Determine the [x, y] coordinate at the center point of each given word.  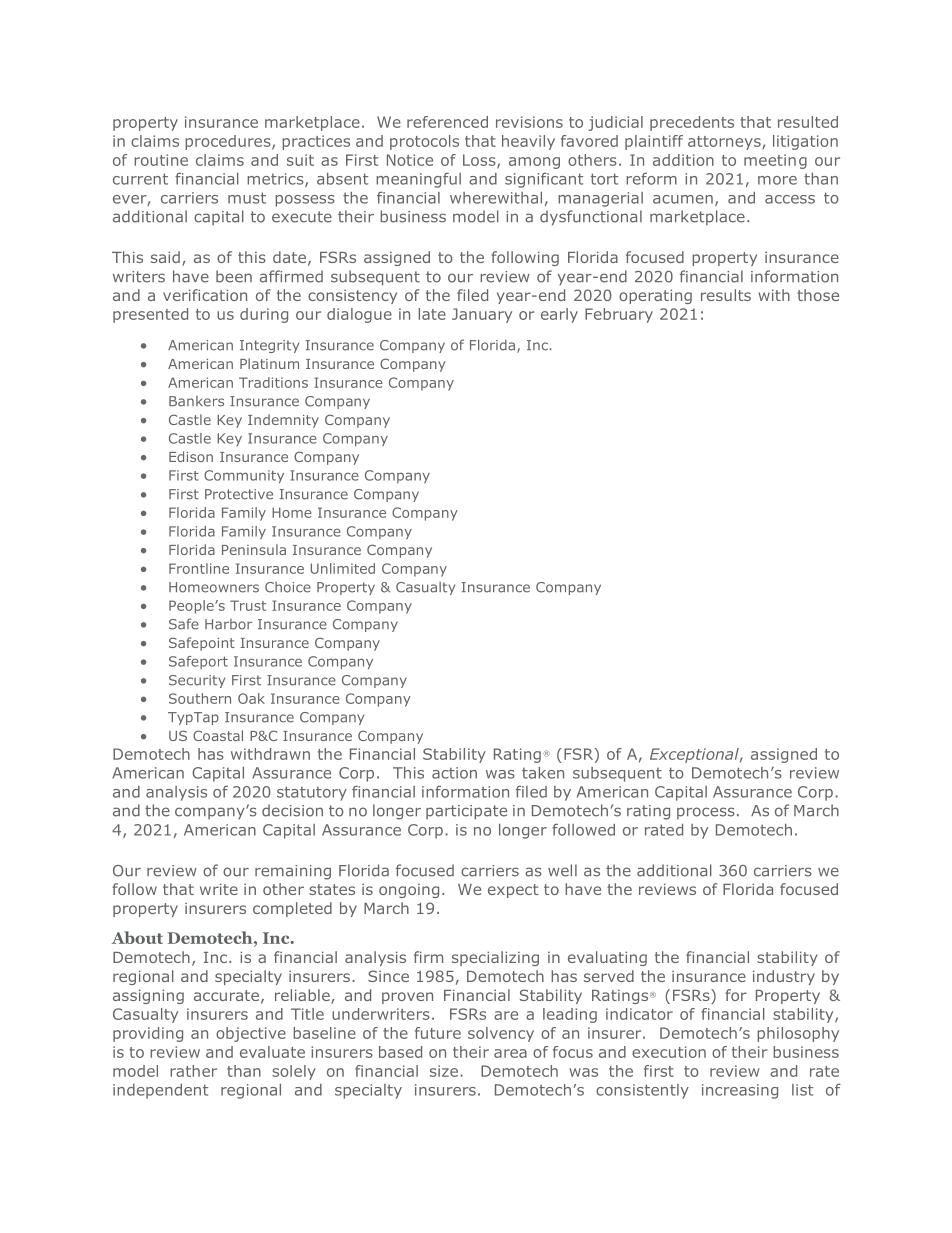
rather [193, 1071]
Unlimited [343, 568]
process [706, 813]
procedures [229, 142]
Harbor [228, 624]
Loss [480, 161]
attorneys [725, 143]
